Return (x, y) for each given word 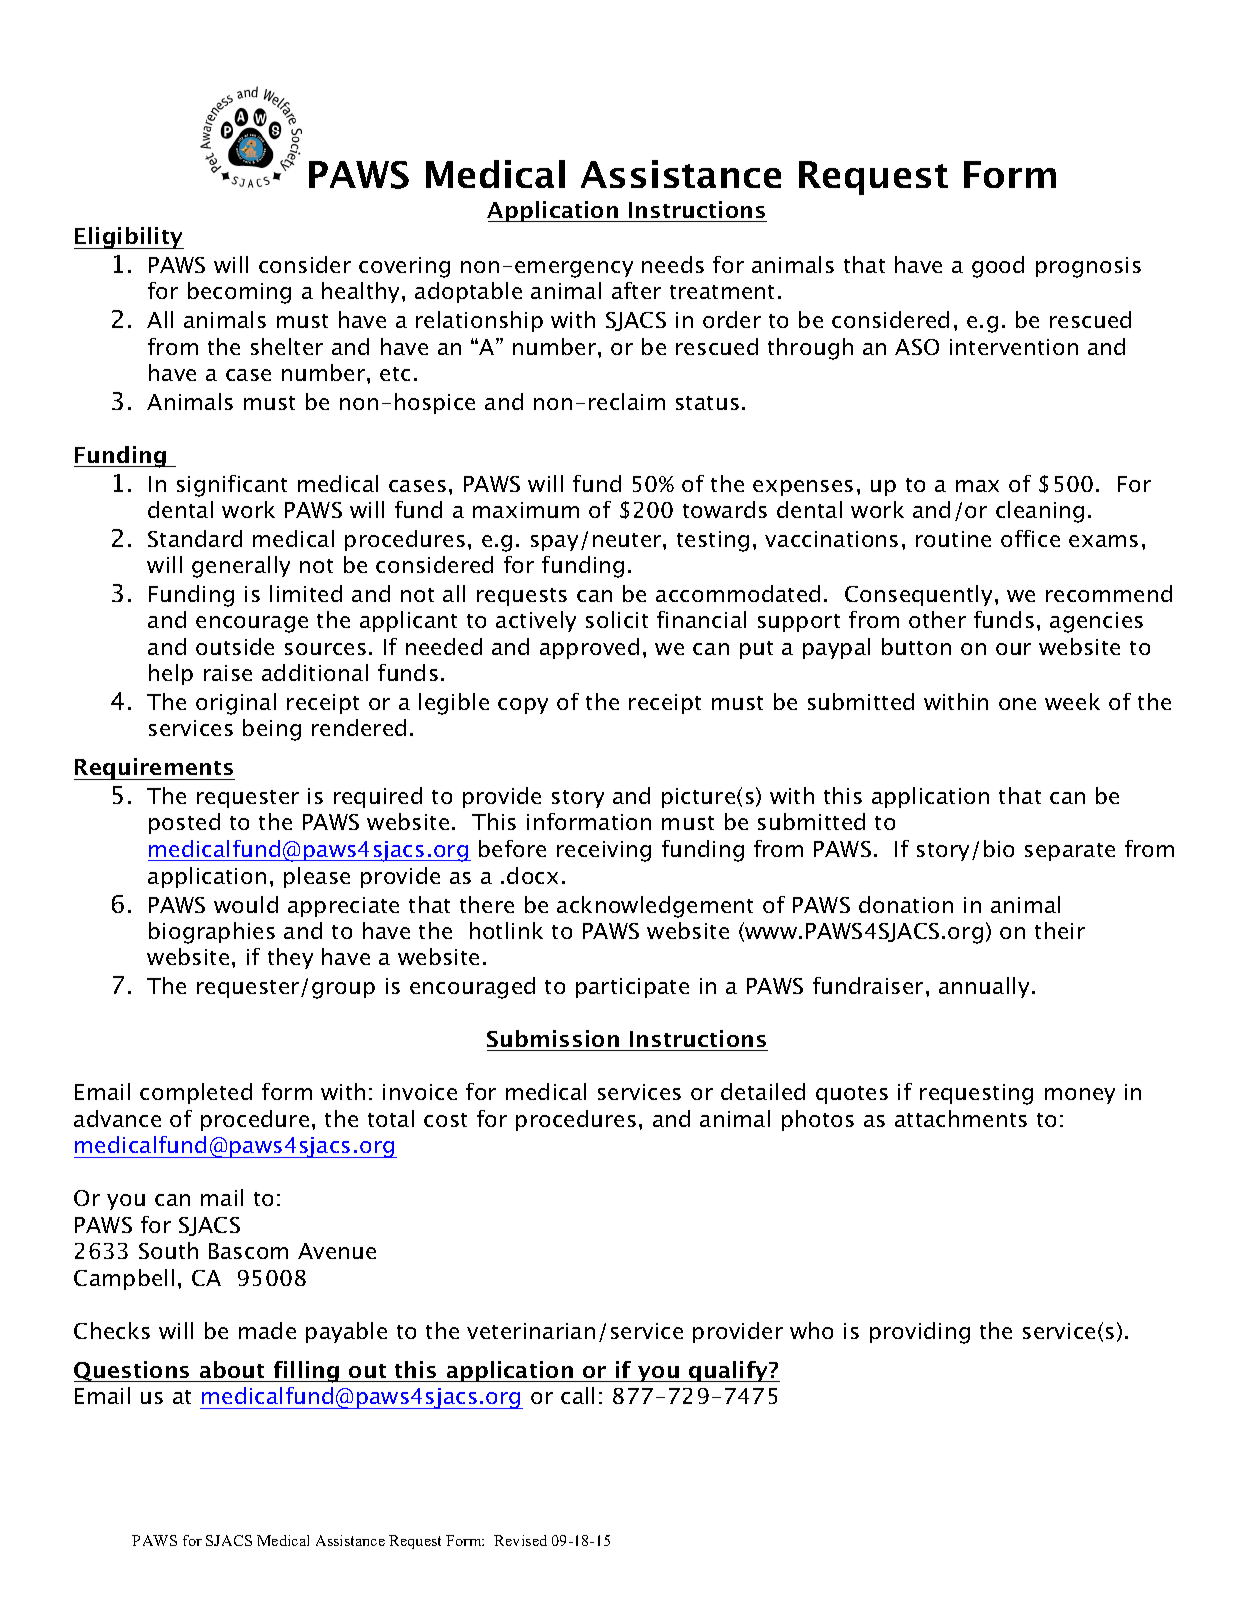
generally (241, 567)
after (636, 290)
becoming (239, 293)
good (998, 267)
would (246, 904)
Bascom (248, 1251)
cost (445, 1120)
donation (906, 904)
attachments (961, 1118)
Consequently (918, 595)
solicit (617, 619)
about (232, 1369)
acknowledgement (655, 907)
